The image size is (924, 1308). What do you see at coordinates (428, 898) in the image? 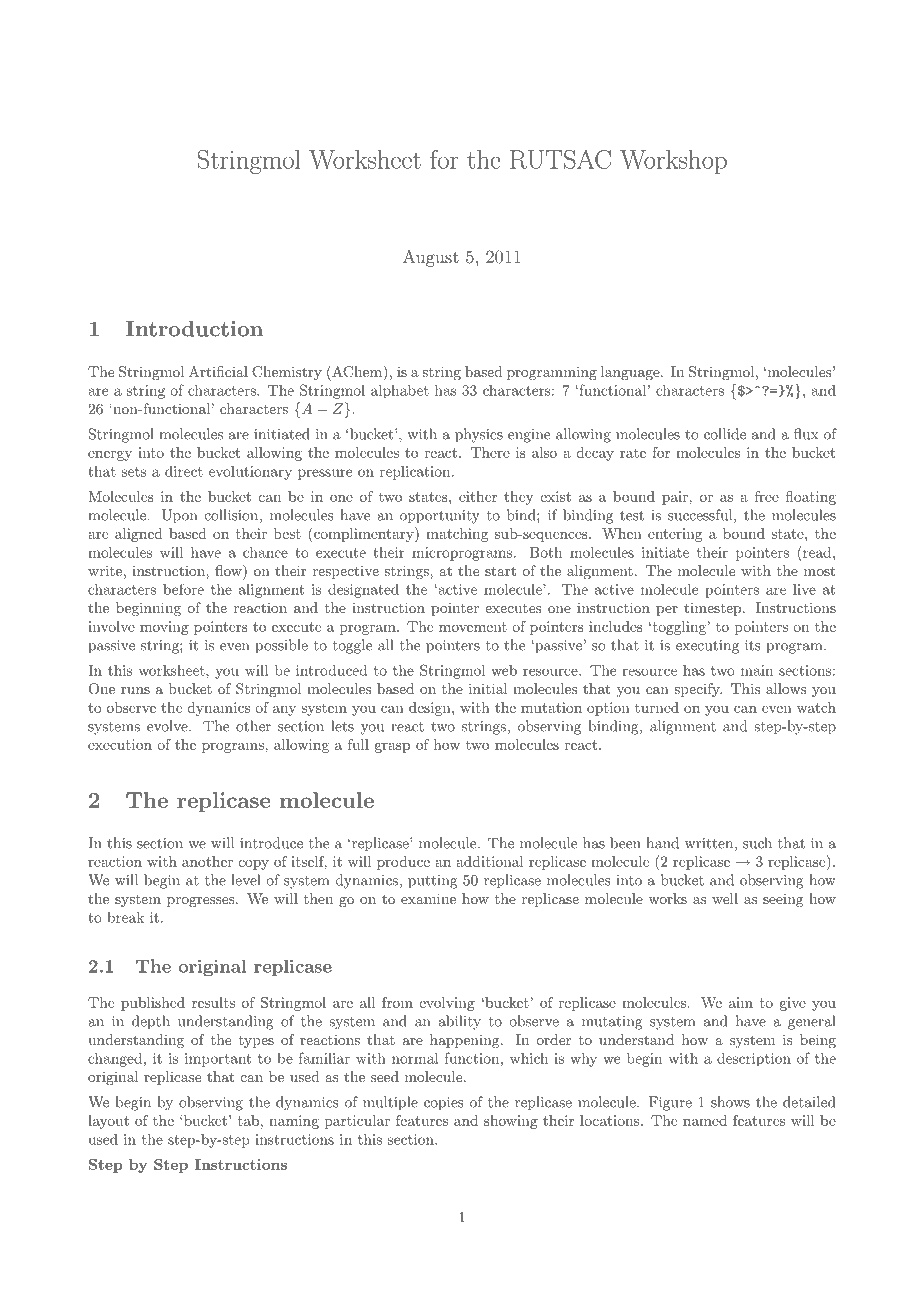
I see `examine` at bounding box center [428, 898].
